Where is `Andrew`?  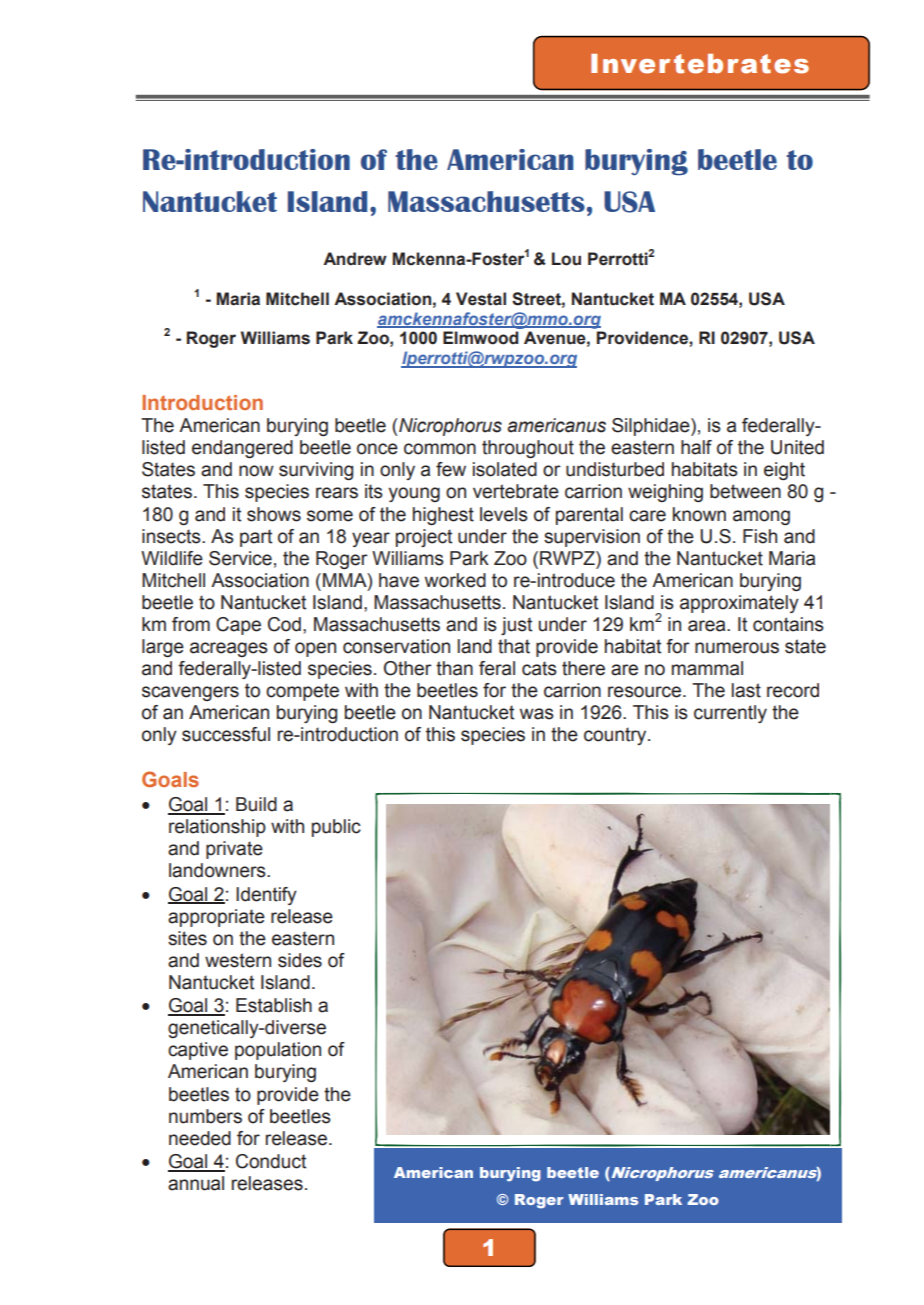
Andrew is located at coordinates (355, 259).
